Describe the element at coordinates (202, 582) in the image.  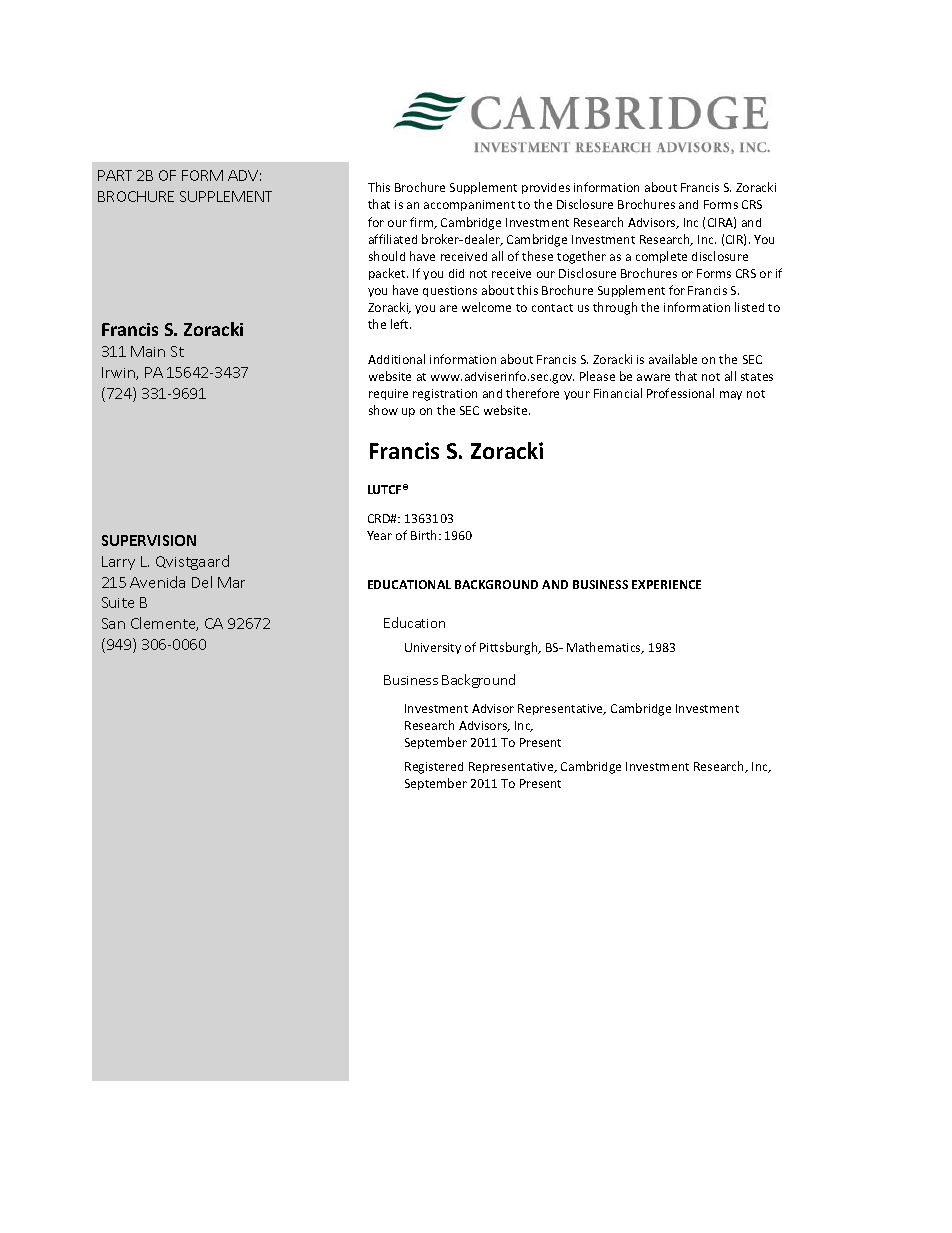
I see `Del` at that location.
